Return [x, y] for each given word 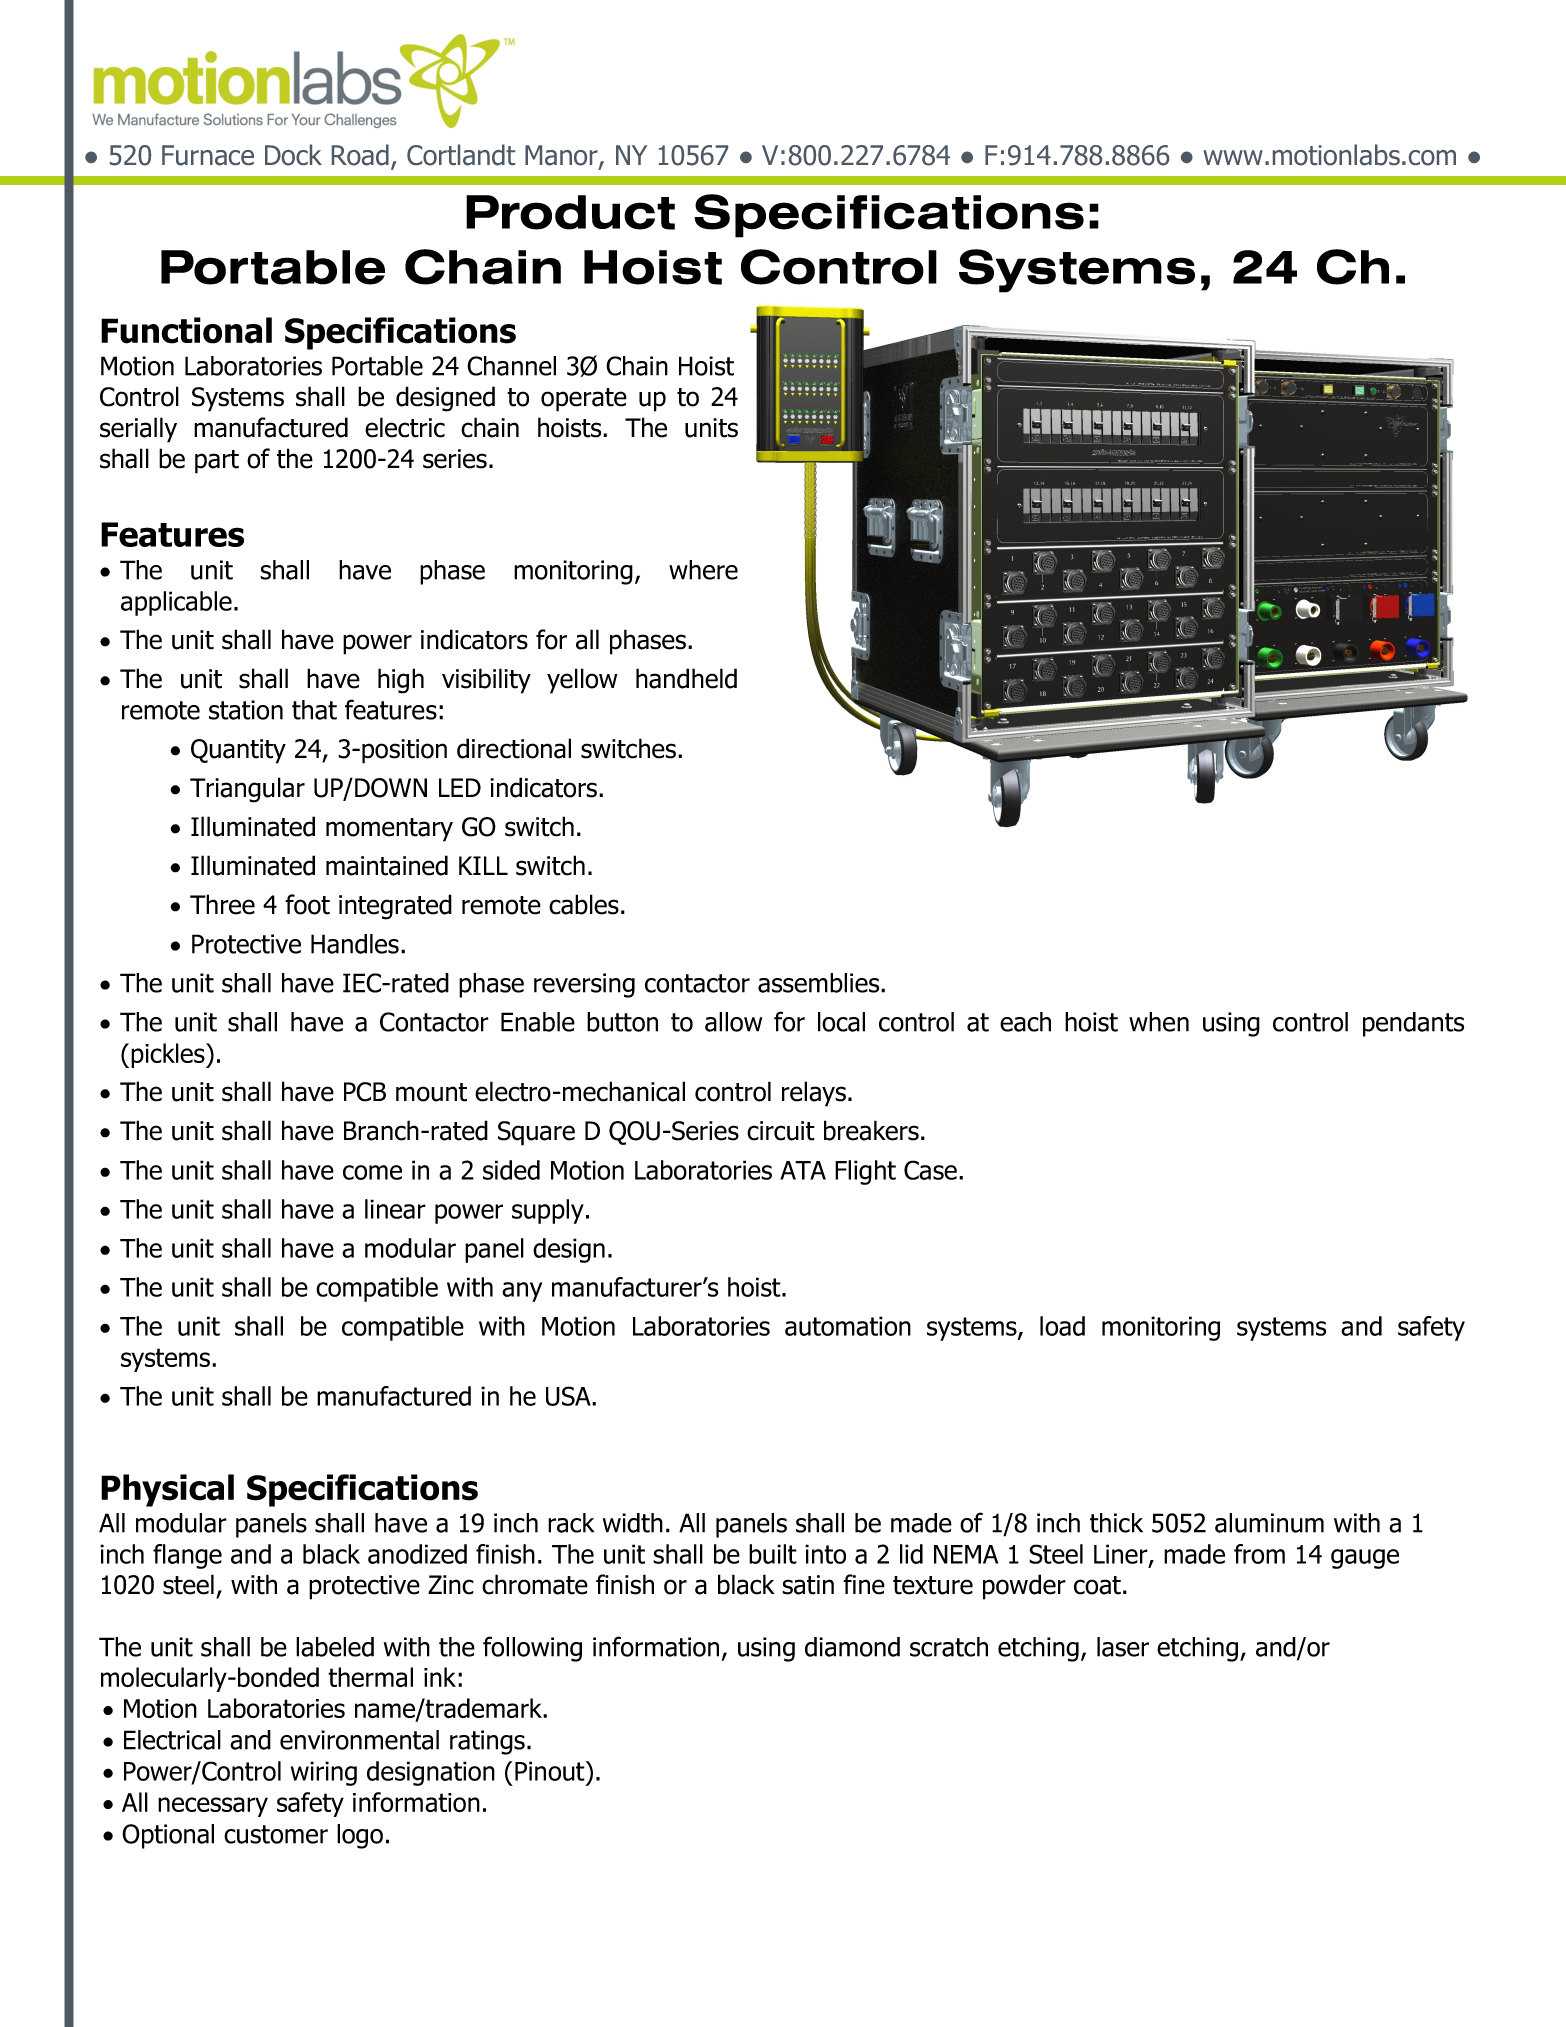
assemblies [820, 983]
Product [570, 212]
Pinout [551, 1771]
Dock [293, 155]
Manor [562, 156]
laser [1123, 1647]
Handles [355, 944]
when [1159, 1022]
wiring [324, 1773]
